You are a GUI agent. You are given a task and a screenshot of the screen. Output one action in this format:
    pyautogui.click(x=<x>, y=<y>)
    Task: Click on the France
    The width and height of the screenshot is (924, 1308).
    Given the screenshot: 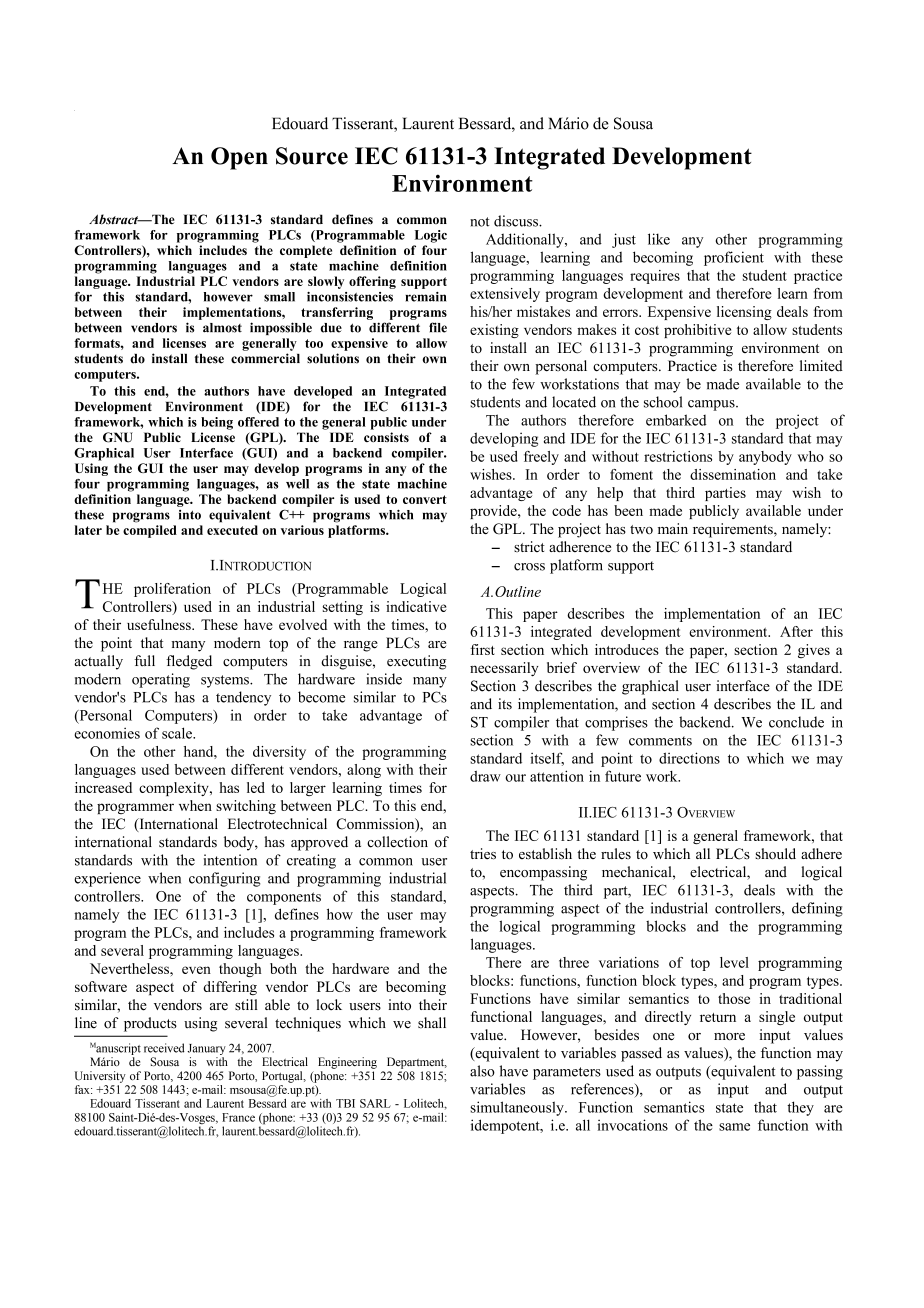 What is the action you would take?
    pyautogui.click(x=238, y=1117)
